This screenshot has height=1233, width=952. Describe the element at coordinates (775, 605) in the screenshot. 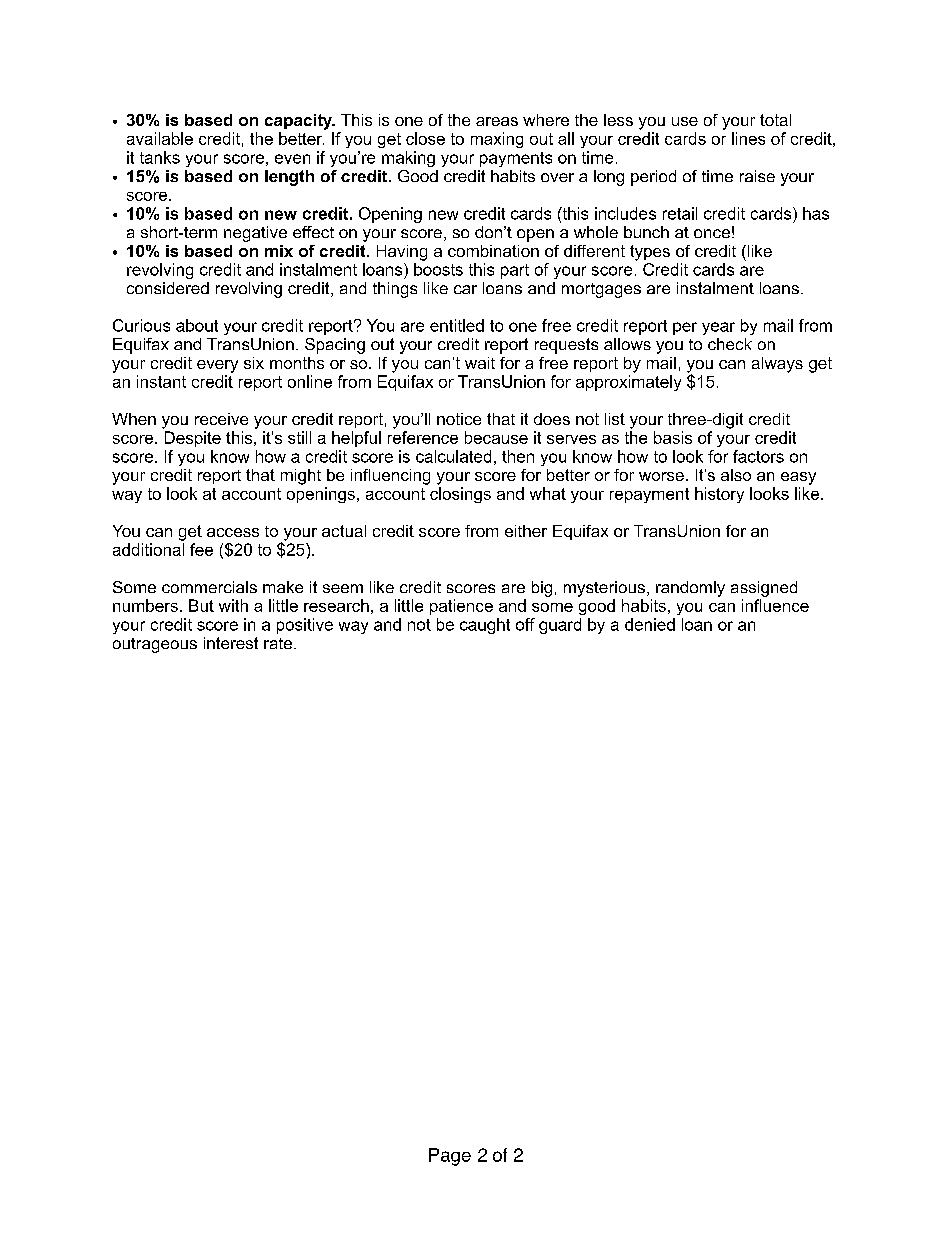

I see `influence` at that location.
